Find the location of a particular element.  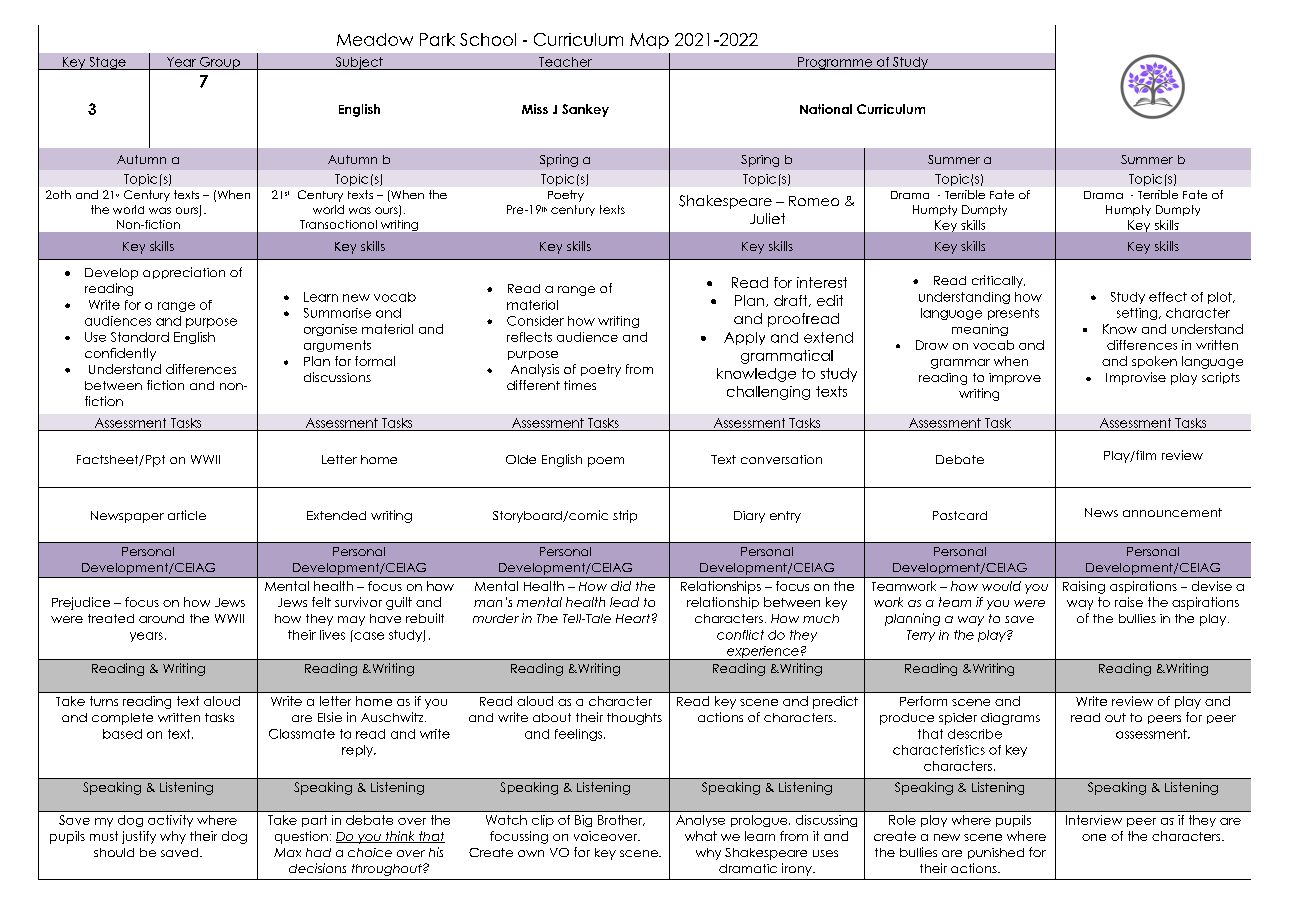

raise is located at coordinates (1129, 602).
